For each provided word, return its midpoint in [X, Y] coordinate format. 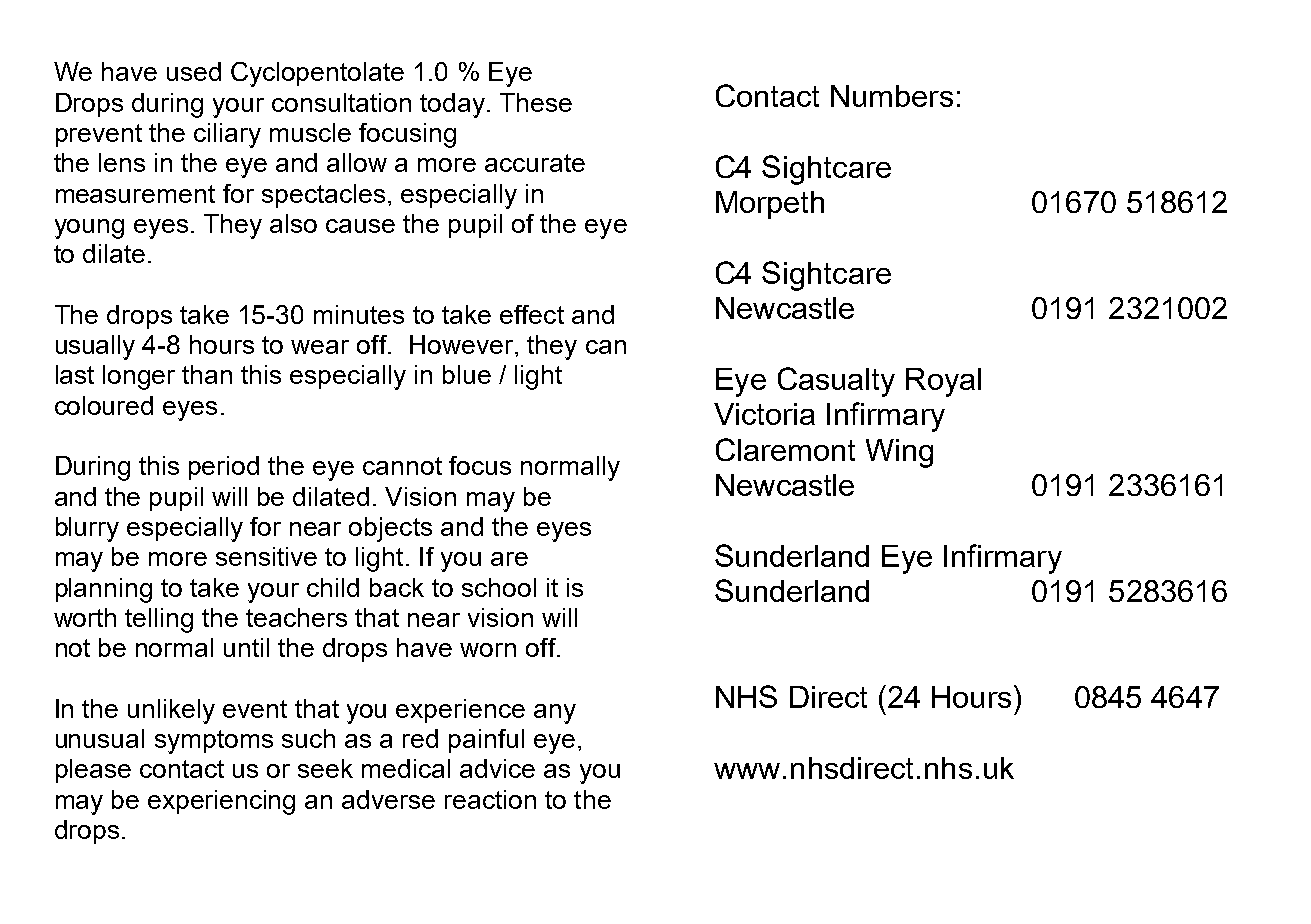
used [194, 71]
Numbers [892, 96]
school [499, 587]
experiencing [221, 802]
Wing [899, 453]
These [536, 102]
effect [532, 314]
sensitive [266, 556]
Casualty [836, 382]
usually [95, 347]
